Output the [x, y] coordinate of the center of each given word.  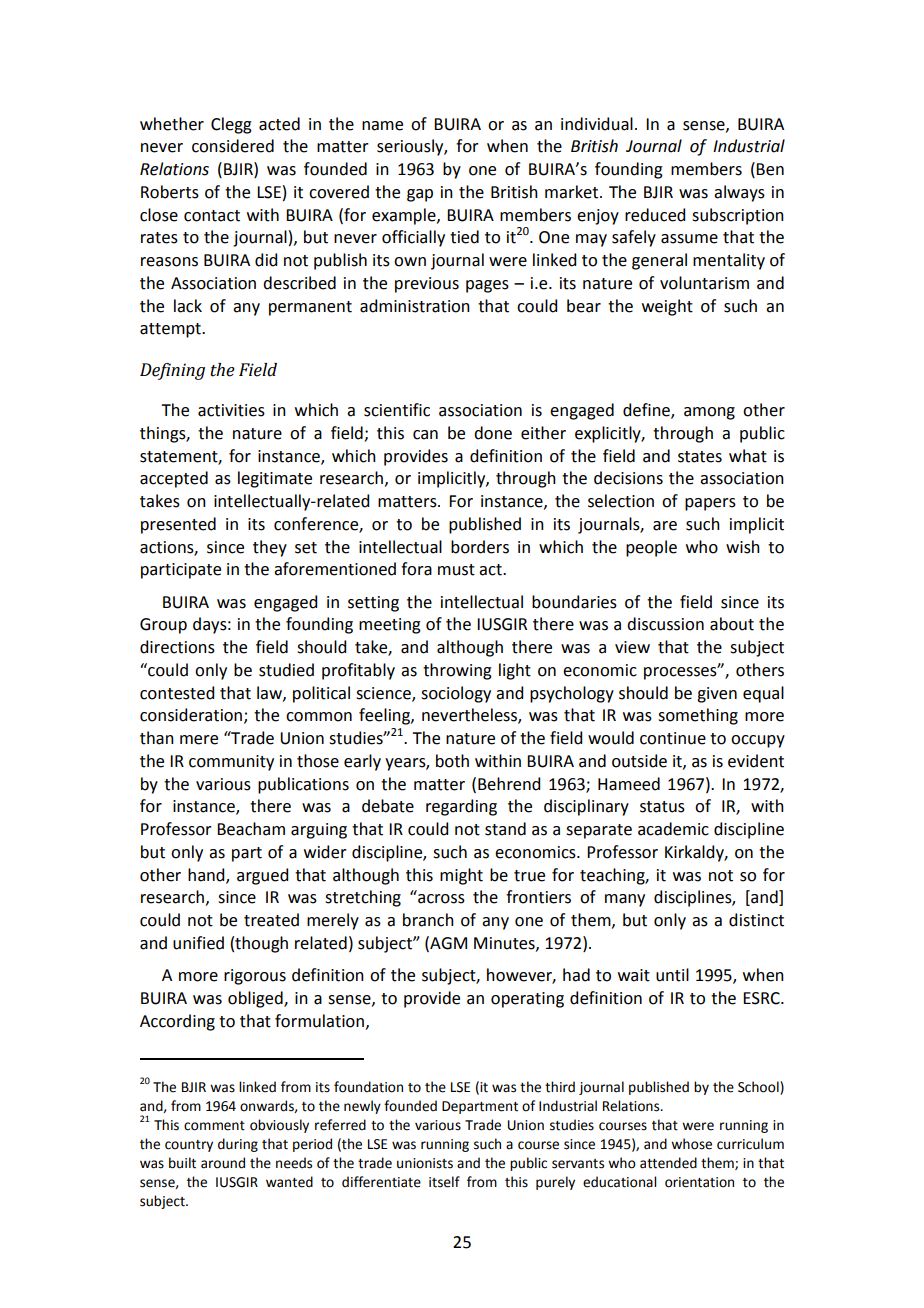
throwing [457, 671]
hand [207, 875]
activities [231, 410]
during [238, 1145]
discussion [665, 624]
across [441, 899]
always [739, 193]
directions [177, 647]
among [709, 413]
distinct [756, 920]
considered [233, 146]
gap [420, 195]
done [493, 433]
